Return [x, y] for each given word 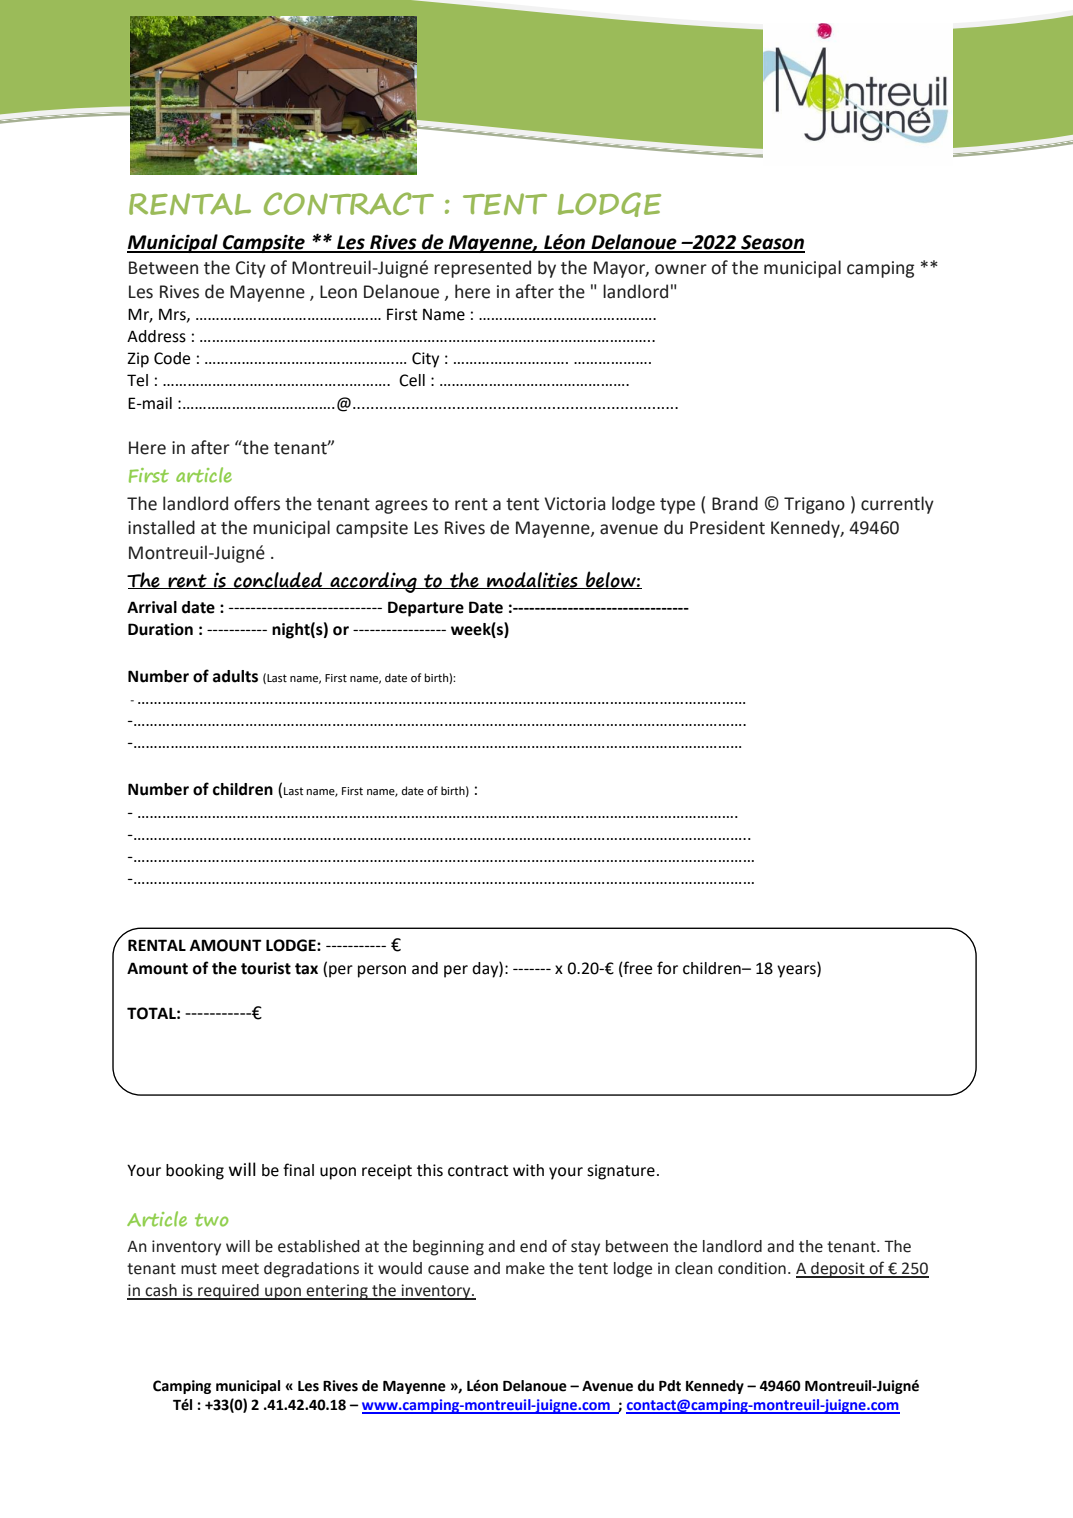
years [797, 971]
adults [235, 676]
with [528, 1170]
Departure [426, 609]
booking [195, 1172]
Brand [735, 503]
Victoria [574, 504]
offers [257, 503]
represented [482, 269]
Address [156, 336]
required [228, 1292]
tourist [266, 968]
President [727, 527]
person [382, 971]
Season [772, 243]
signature [621, 1172]
